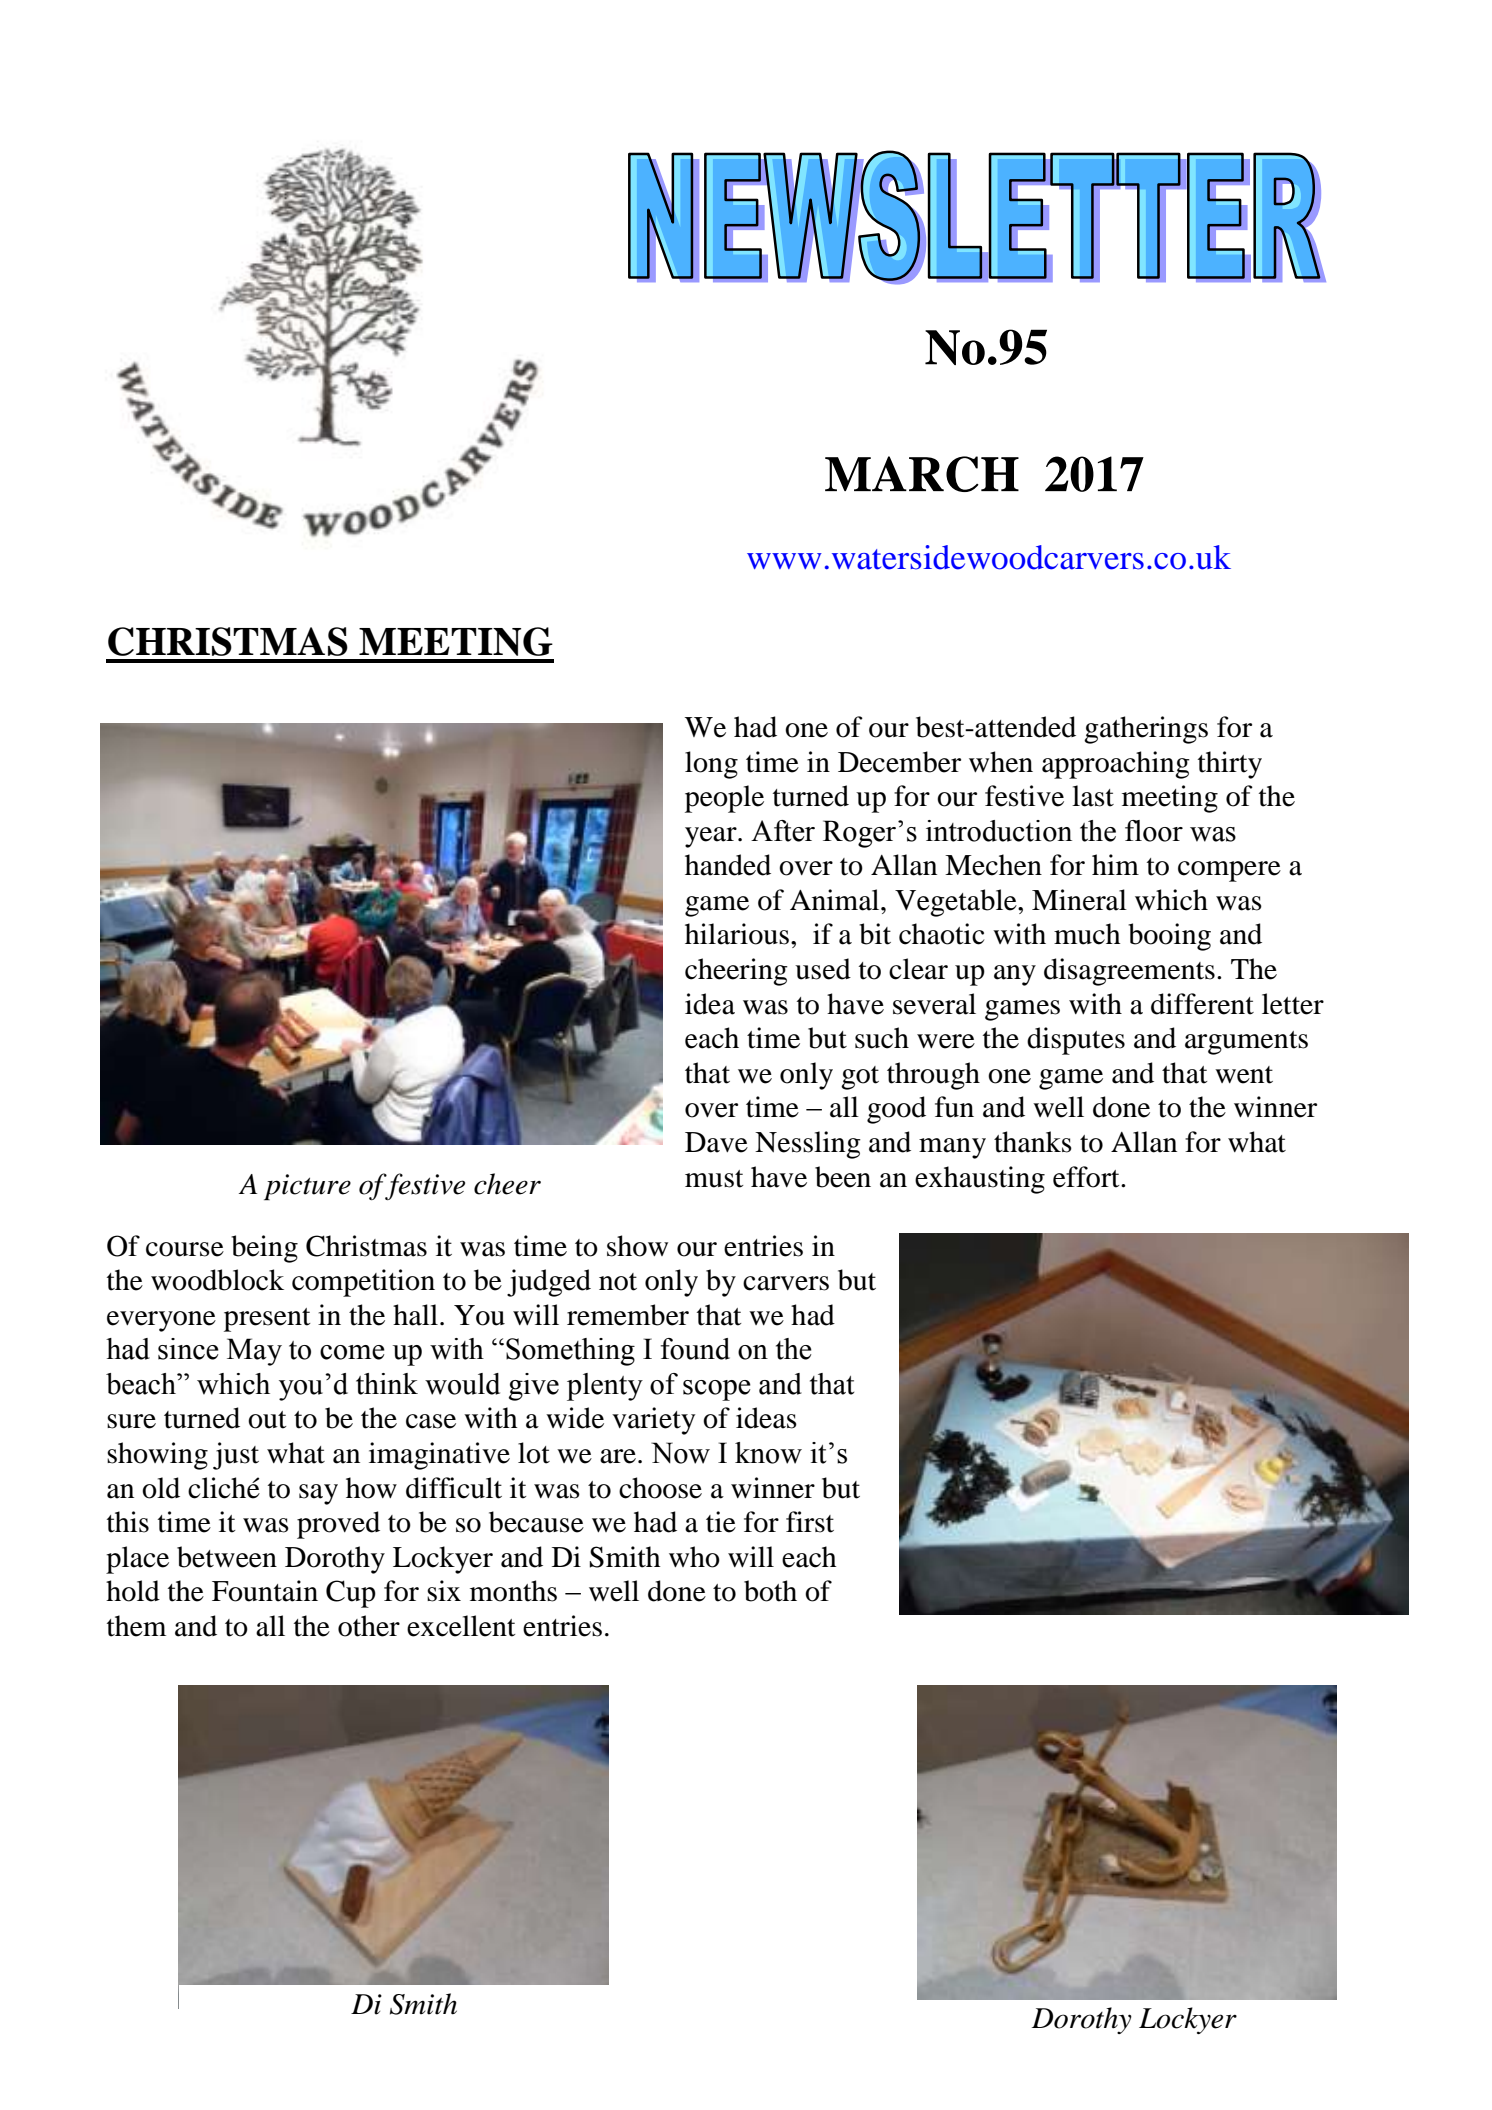 The height and width of the screenshot is (2110, 1492). What do you see at coordinates (1115, 864) in the screenshot?
I see `him` at bounding box center [1115, 864].
